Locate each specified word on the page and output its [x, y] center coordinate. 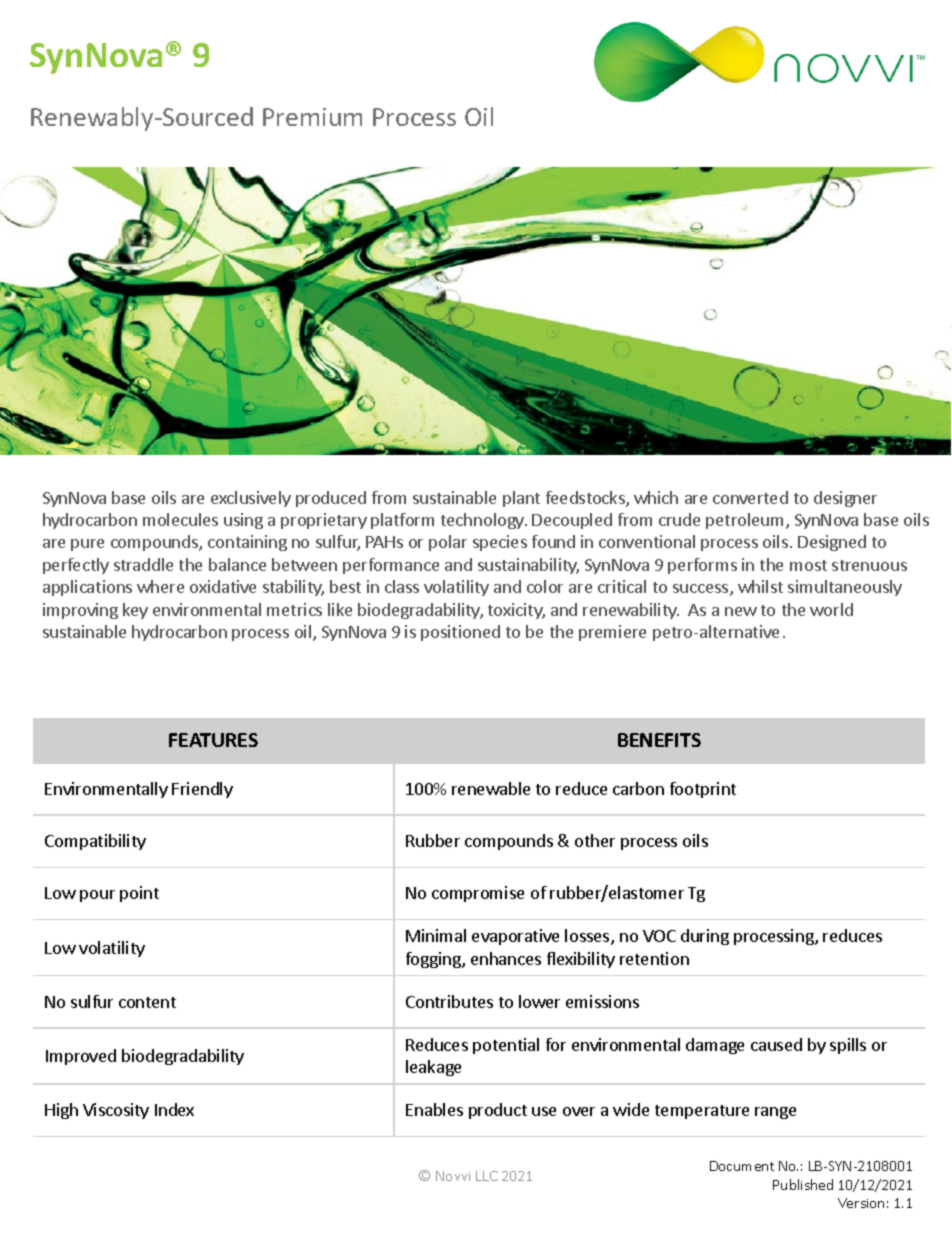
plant [521, 499]
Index [174, 1109]
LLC [487, 1176]
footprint [703, 790]
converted [750, 497]
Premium [312, 117]
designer [845, 499]
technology [483, 521]
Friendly [202, 790]
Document [742, 1166]
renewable [491, 788]
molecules [180, 519]
